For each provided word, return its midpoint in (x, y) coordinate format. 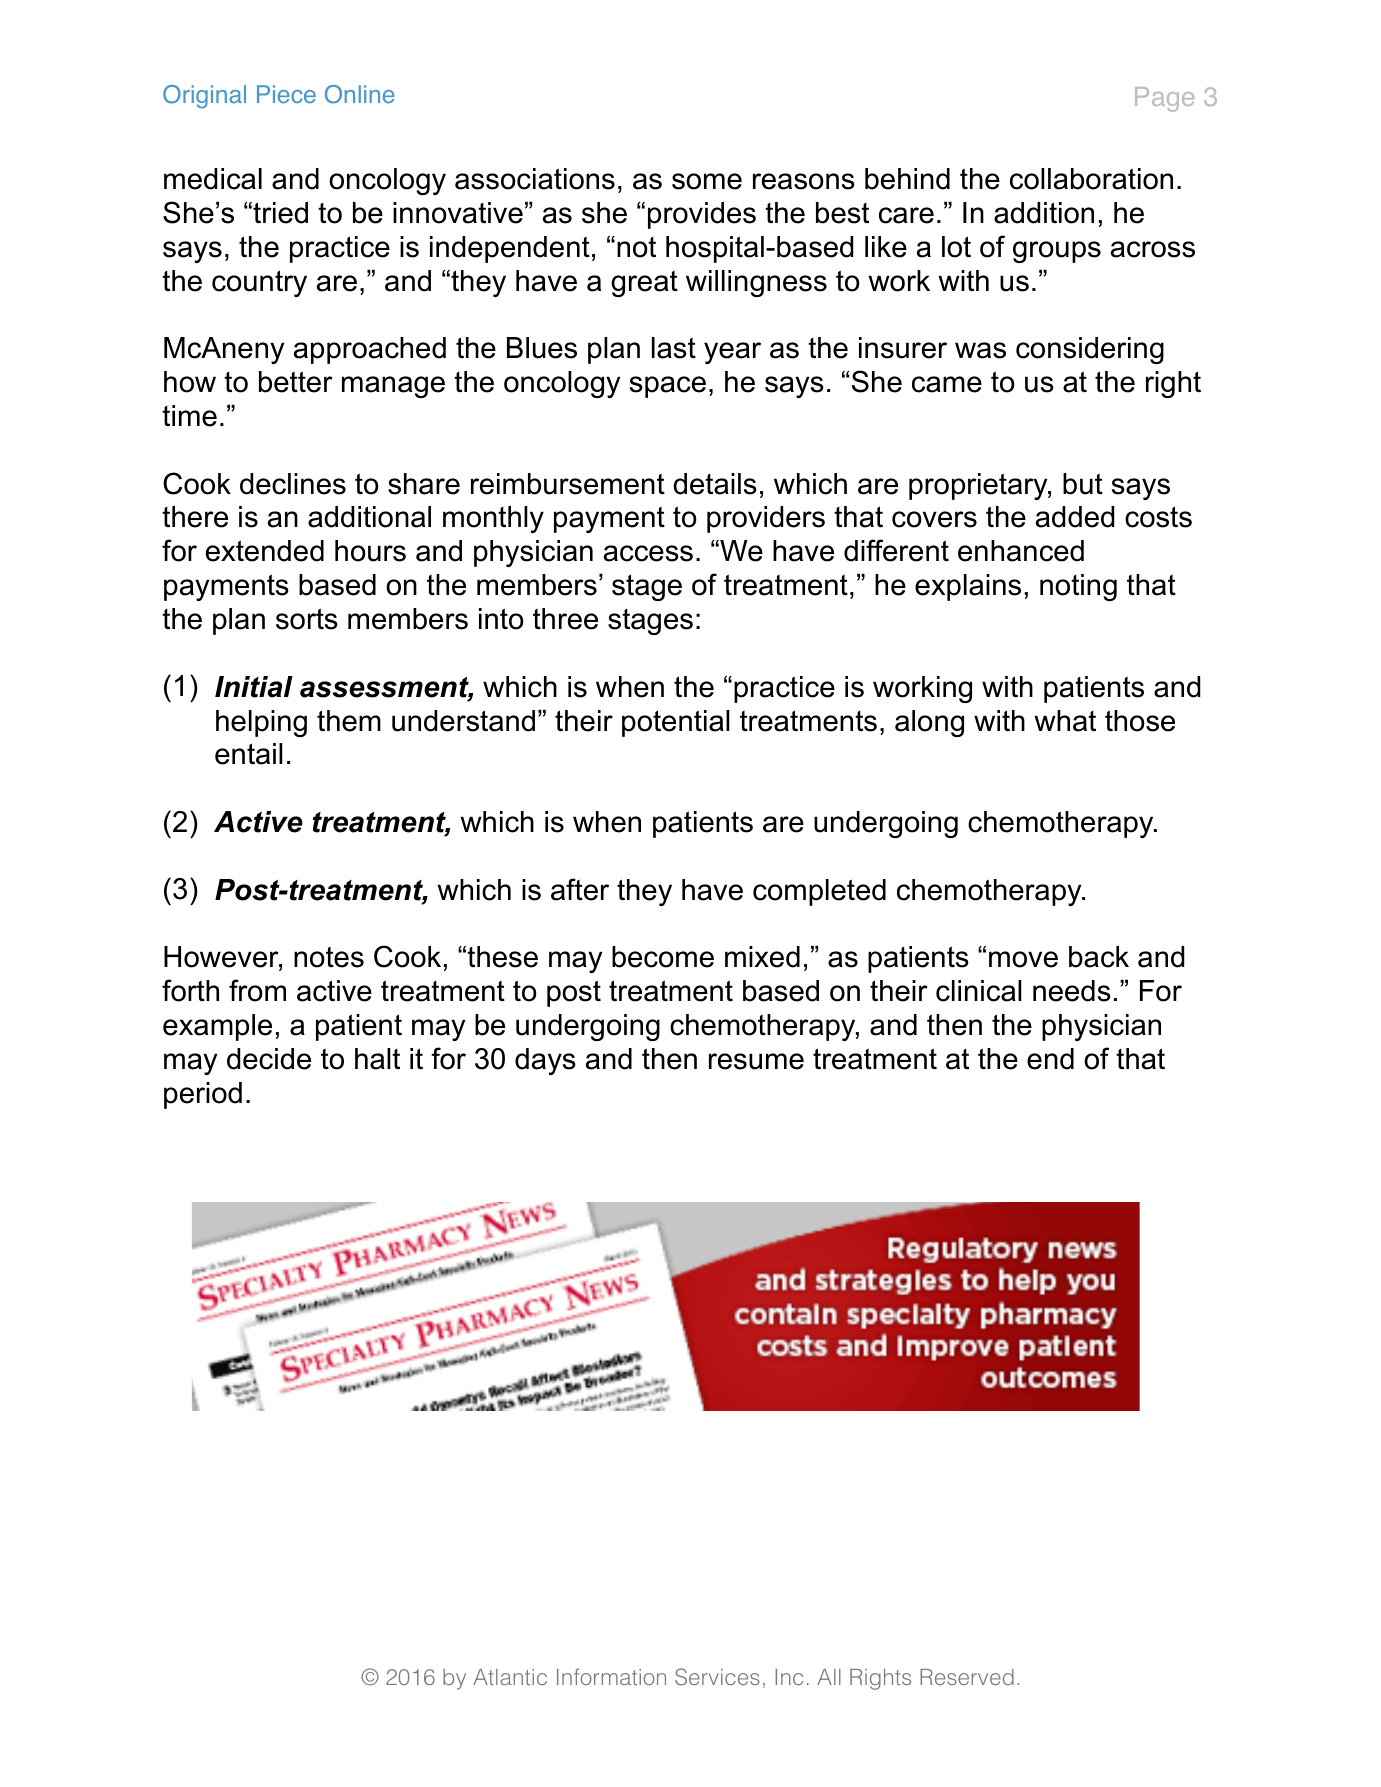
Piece (286, 94)
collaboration (1091, 179)
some (707, 181)
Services (717, 1677)
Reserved (967, 1677)
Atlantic (510, 1677)
